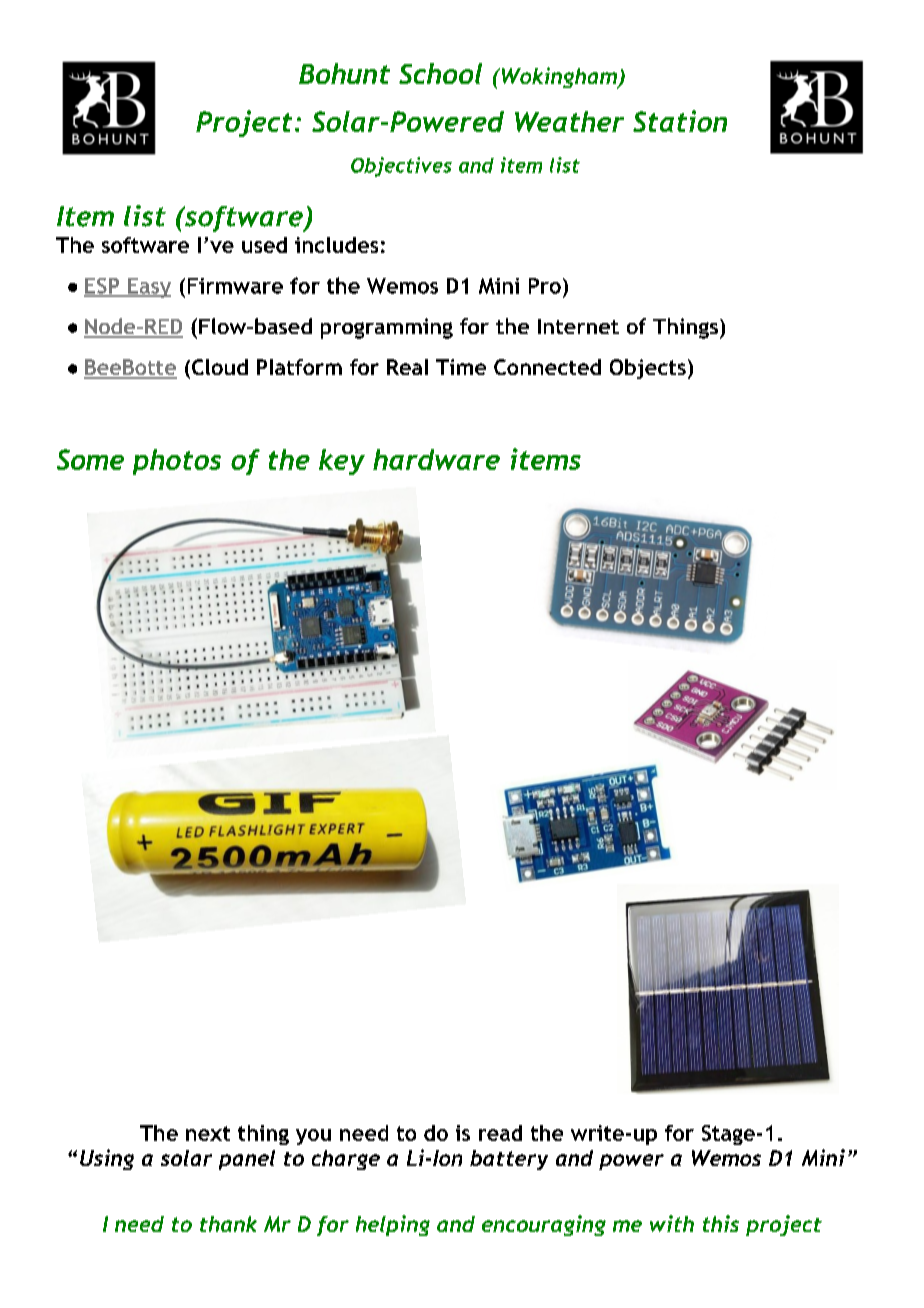  What do you see at coordinates (264, 245) in the document?
I see `used` at bounding box center [264, 245].
